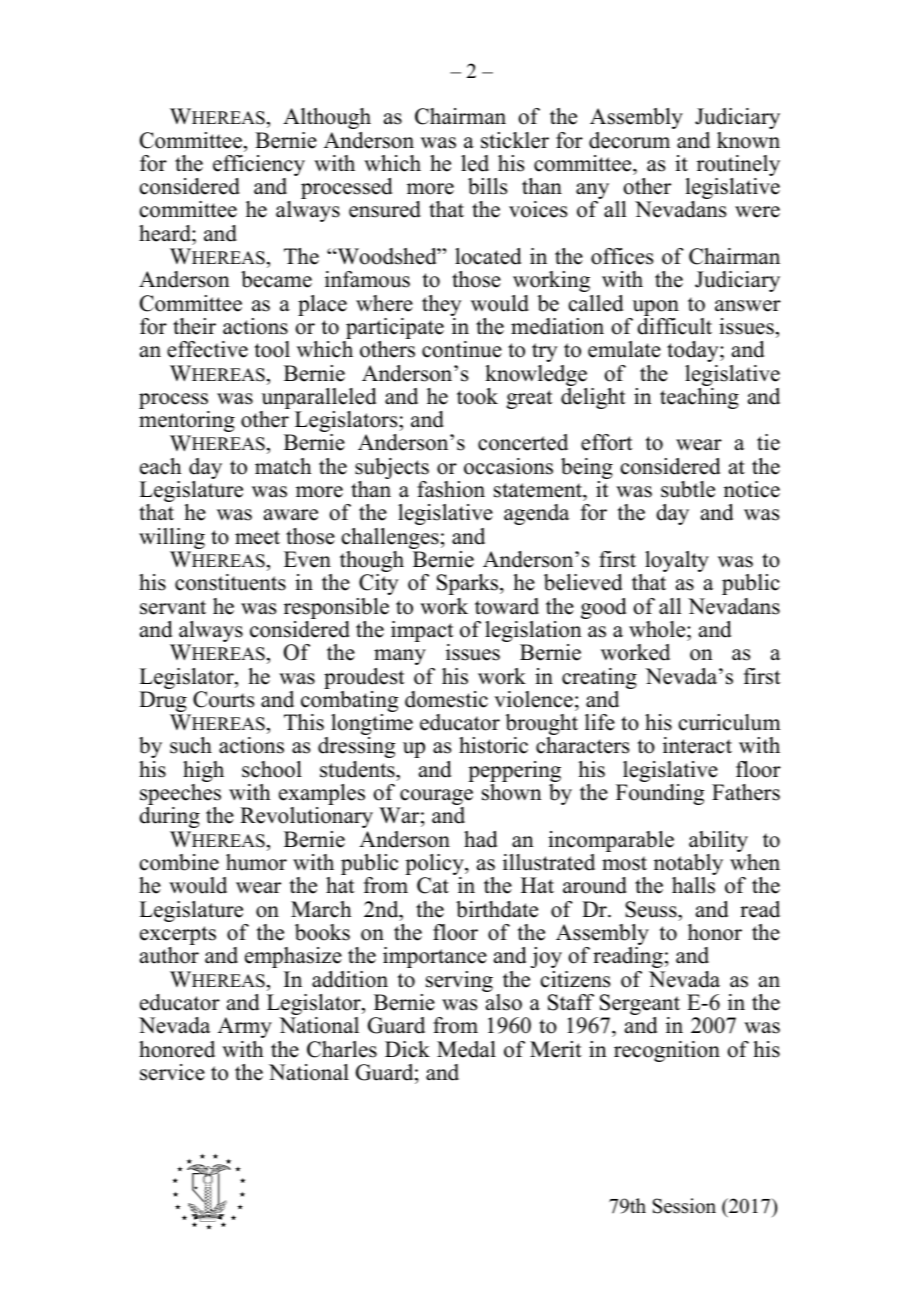 This screenshot has width=915, height=1316. Describe the element at coordinates (738, 167) in the screenshot. I see `routinely` at that location.
